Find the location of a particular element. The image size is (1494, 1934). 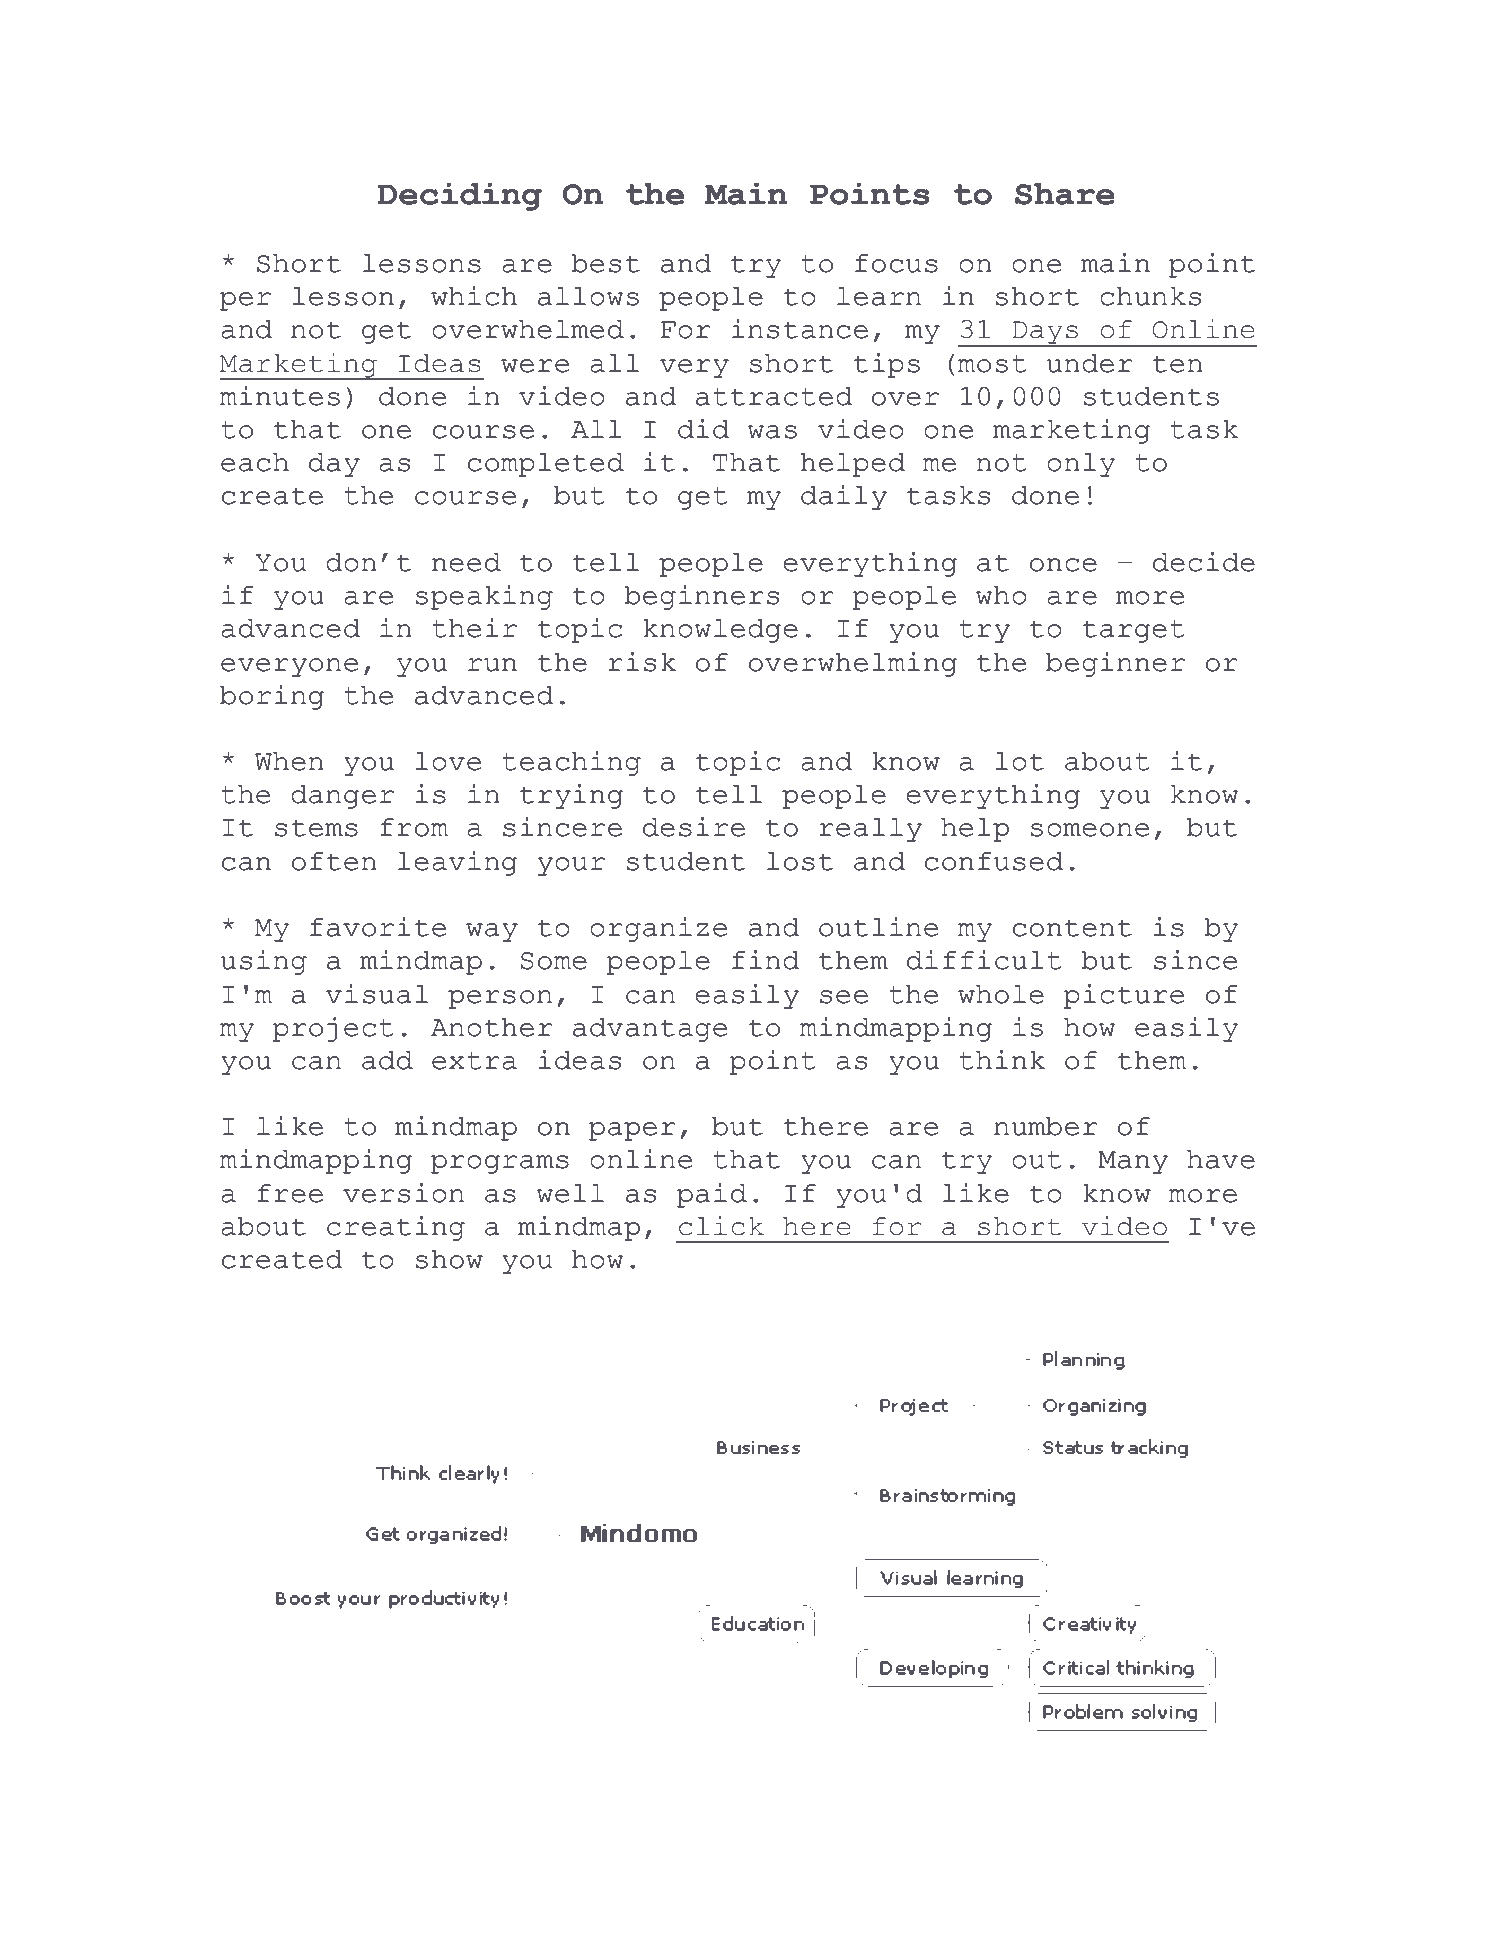

best is located at coordinates (605, 263).
